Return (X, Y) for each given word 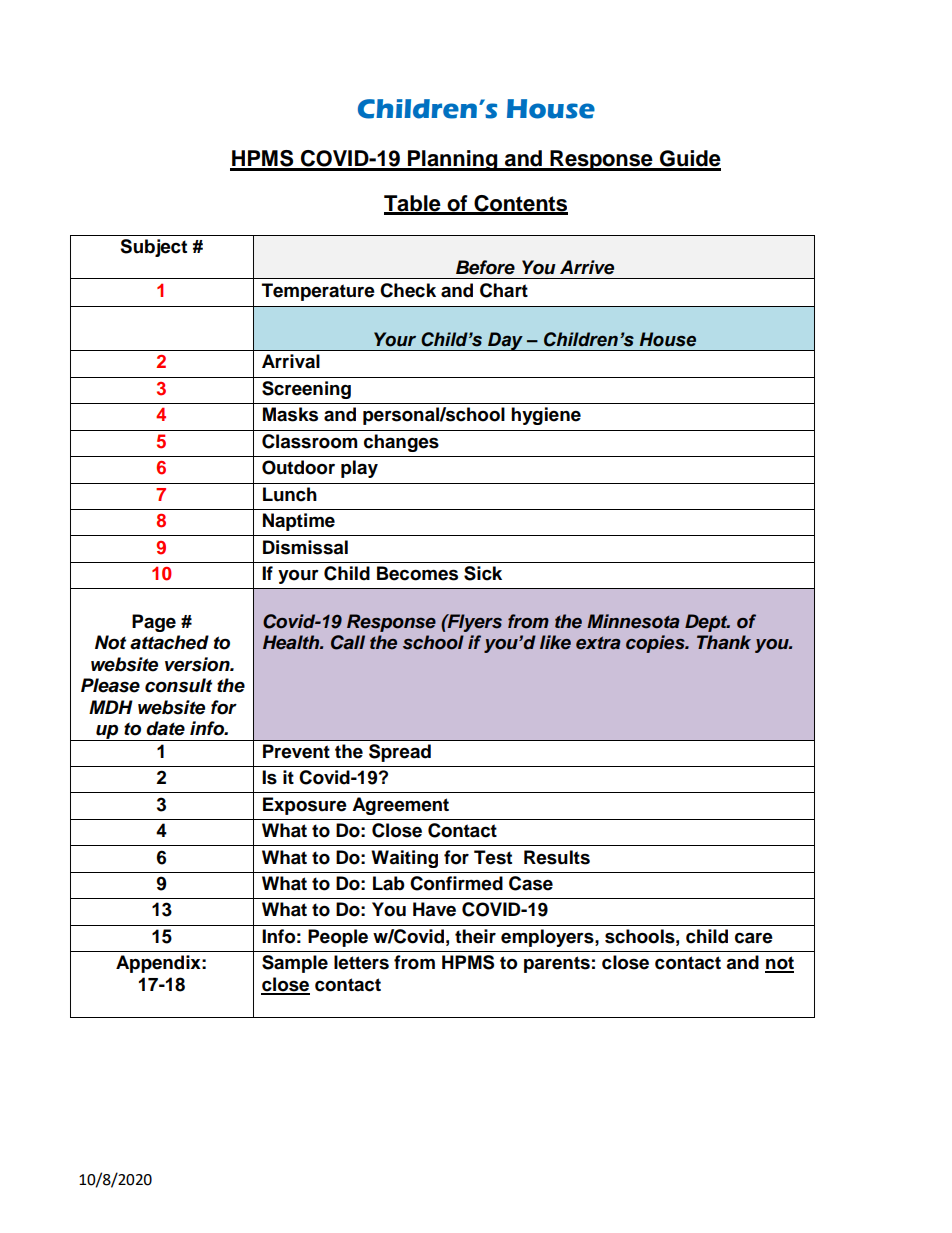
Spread (400, 753)
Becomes (417, 573)
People (338, 938)
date (165, 728)
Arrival (291, 361)
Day (505, 341)
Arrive (587, 267)
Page (154, 623)
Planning (453, 160)
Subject (153, 248)
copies (656, 644)
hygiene (546, 416)
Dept (707, 623)
